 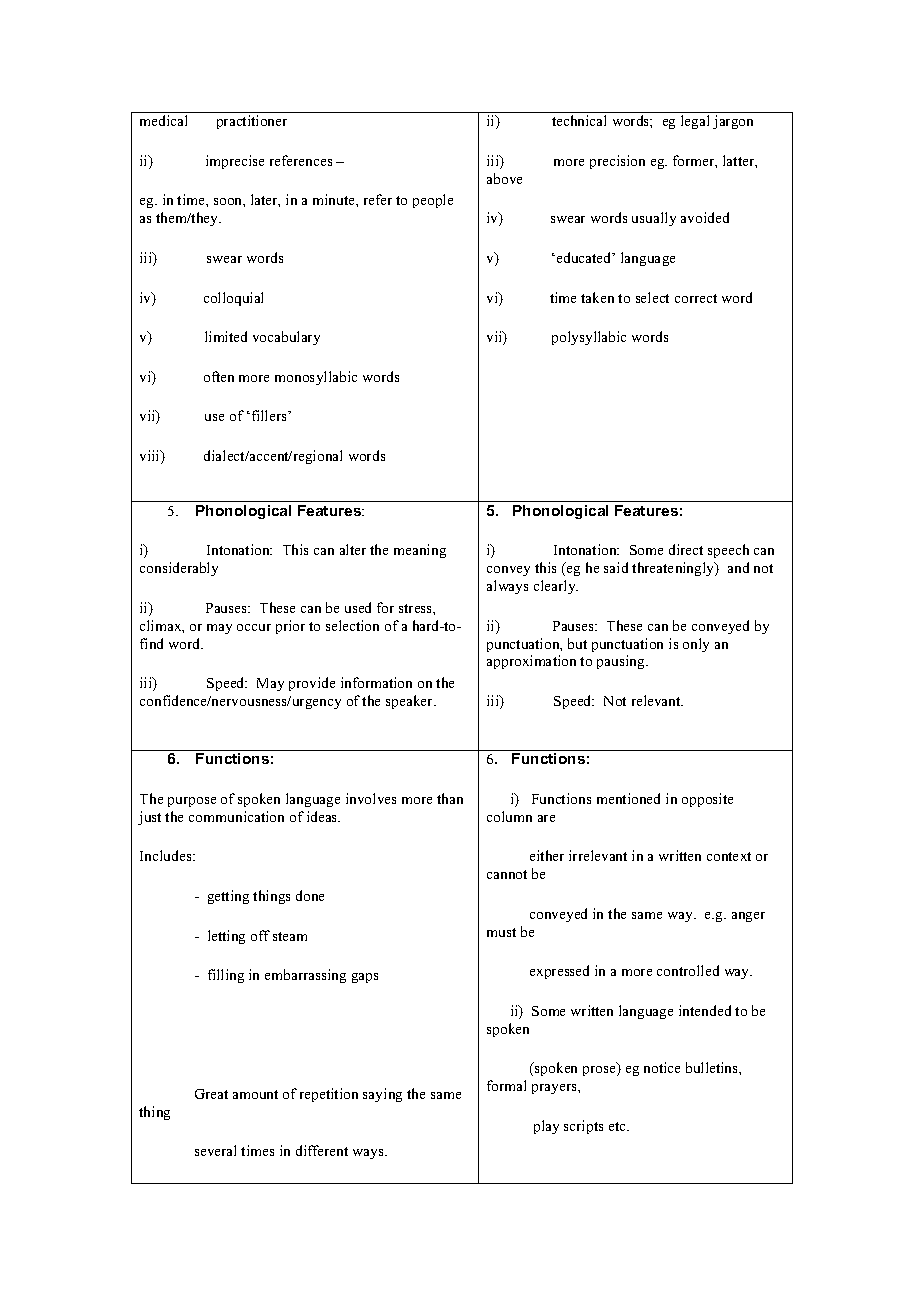 I want to click on people, so click(x=433, y=201).
